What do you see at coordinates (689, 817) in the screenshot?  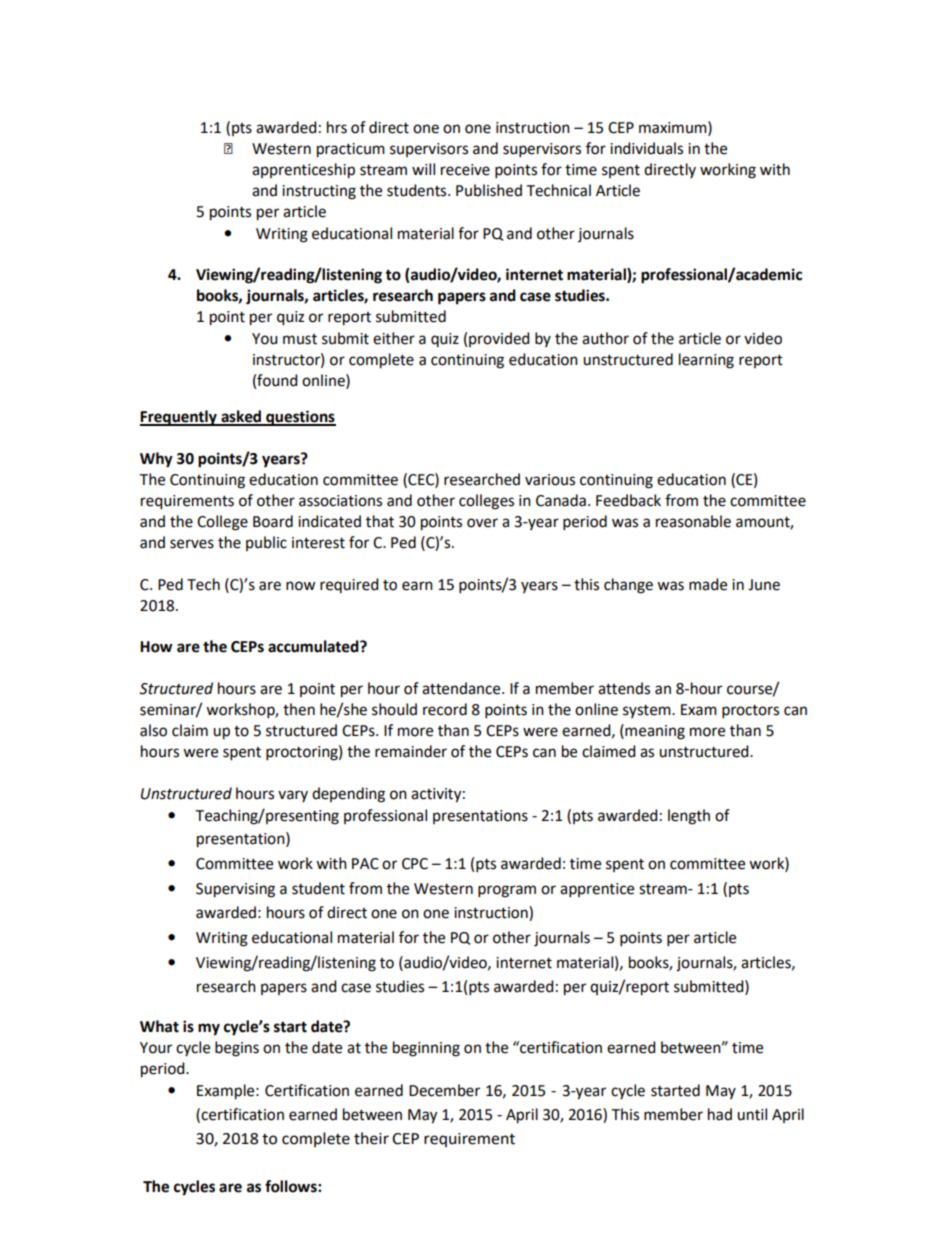 I see `length` at bounding box center [689, 817].
